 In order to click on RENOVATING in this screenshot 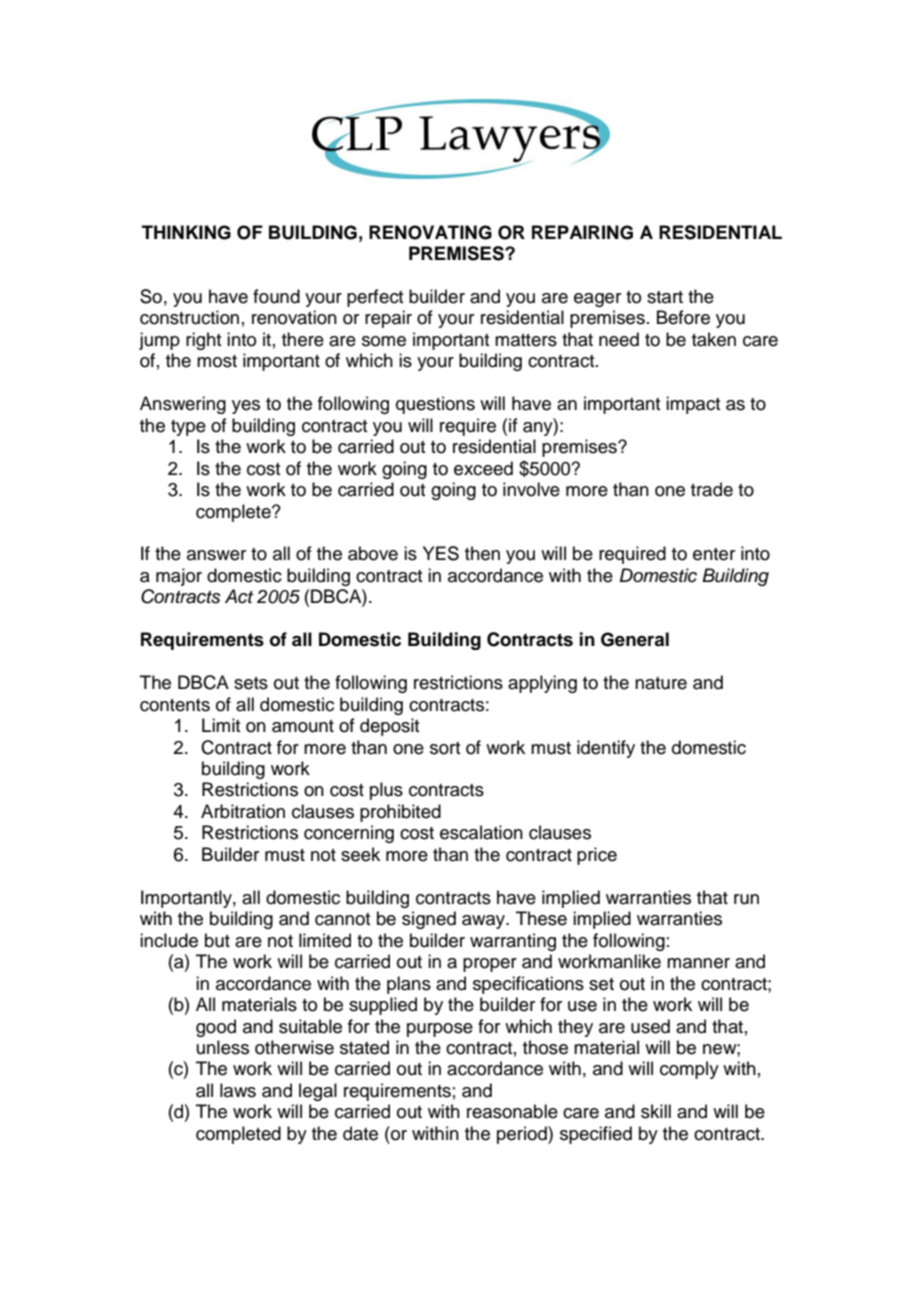, I will do `click(430, 232)`.
